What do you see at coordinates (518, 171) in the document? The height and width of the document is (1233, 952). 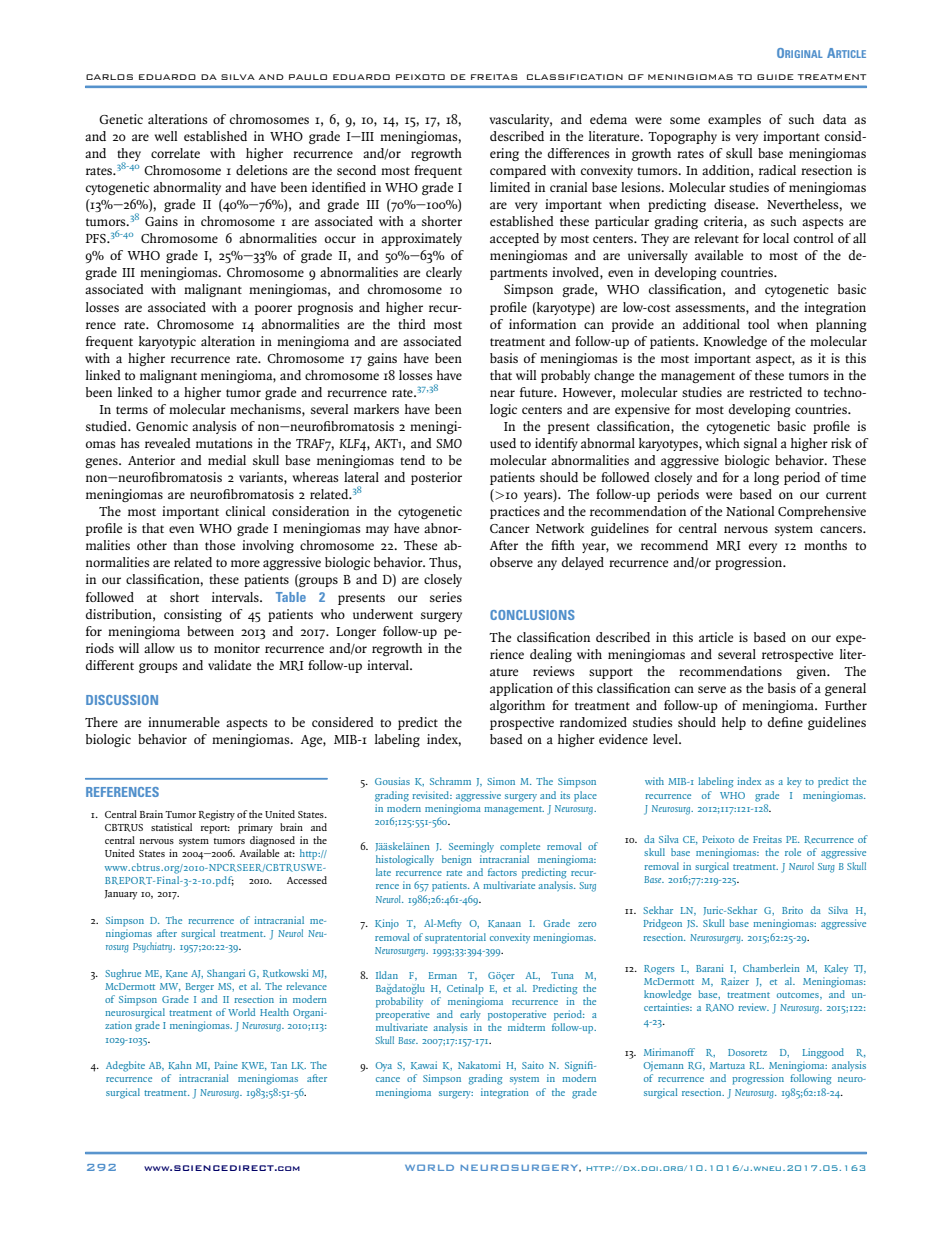 I see `compared` at bounding box center [518, 171].
